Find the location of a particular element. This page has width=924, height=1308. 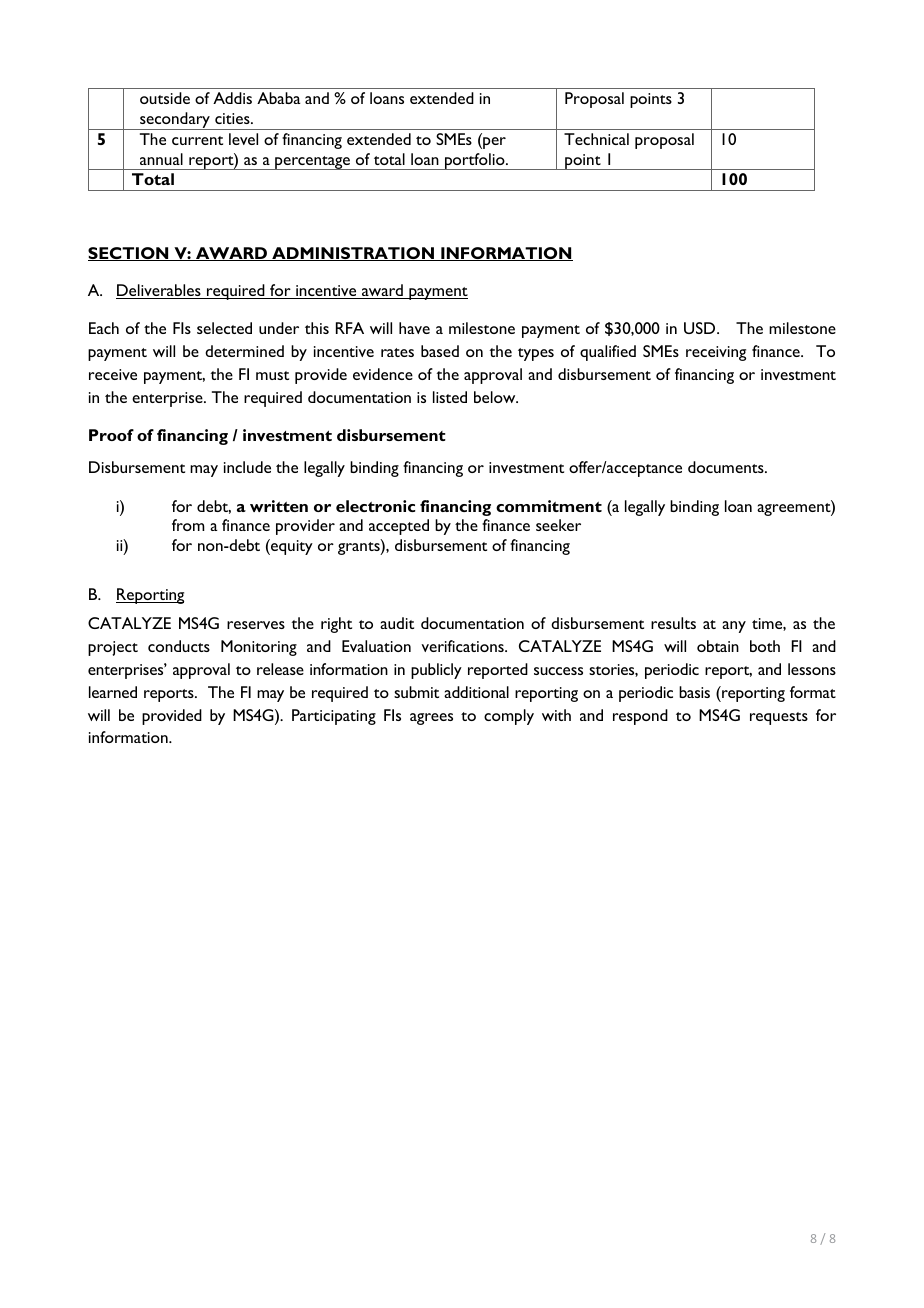

documents is located at coordinates (727, 467).
